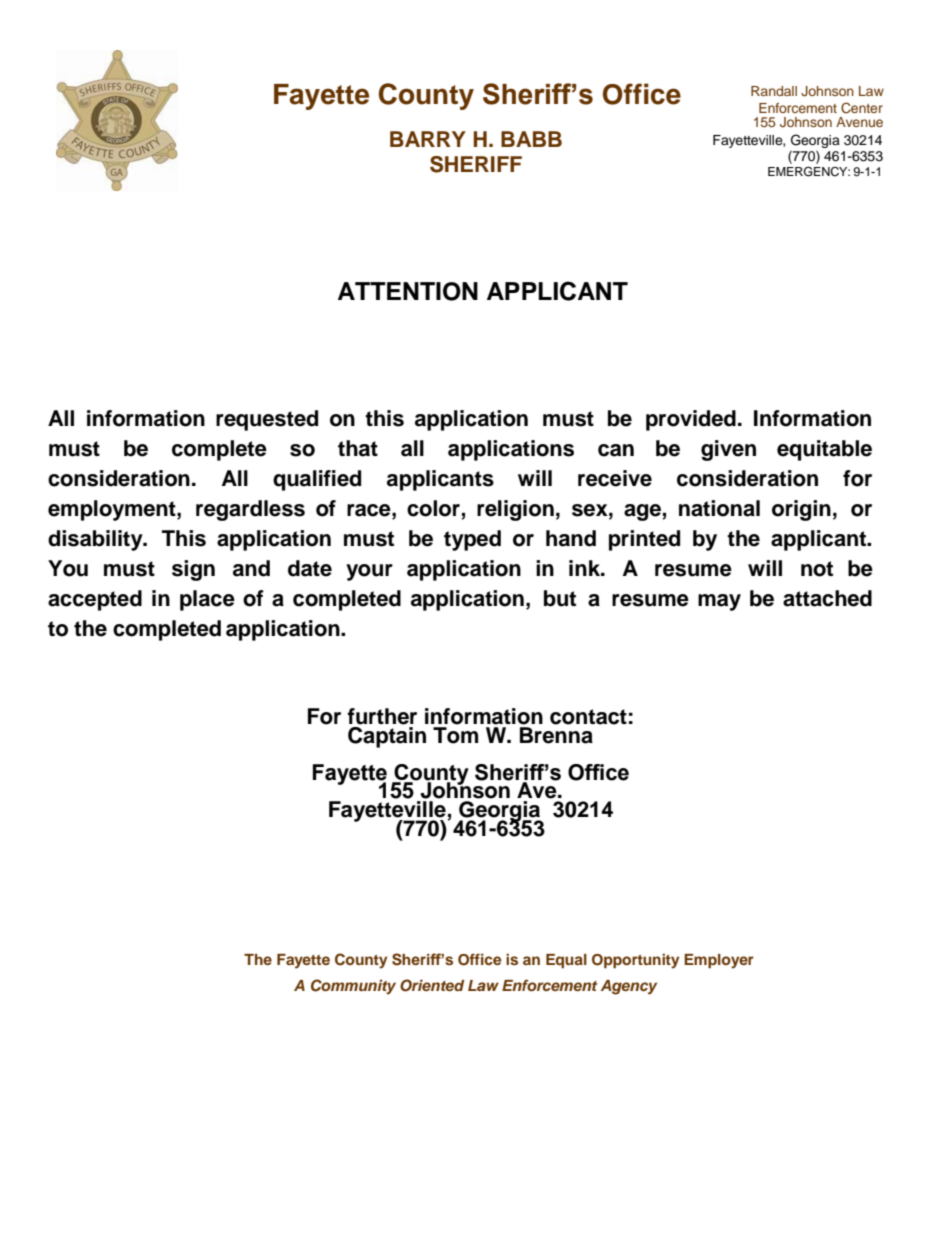  I want to click on typed, so click(472, 540).
